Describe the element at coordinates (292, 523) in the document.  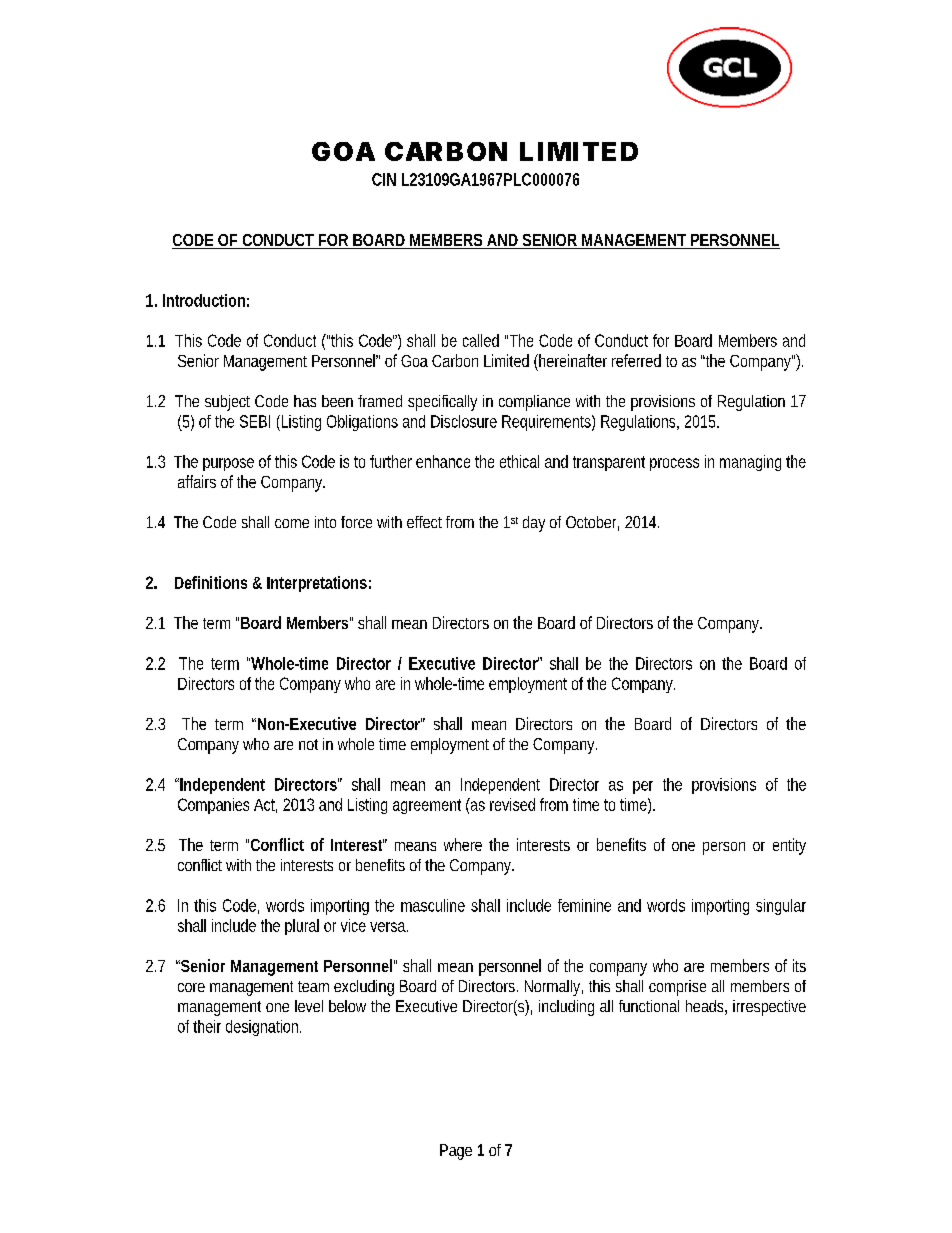
I see `come` at that location.
